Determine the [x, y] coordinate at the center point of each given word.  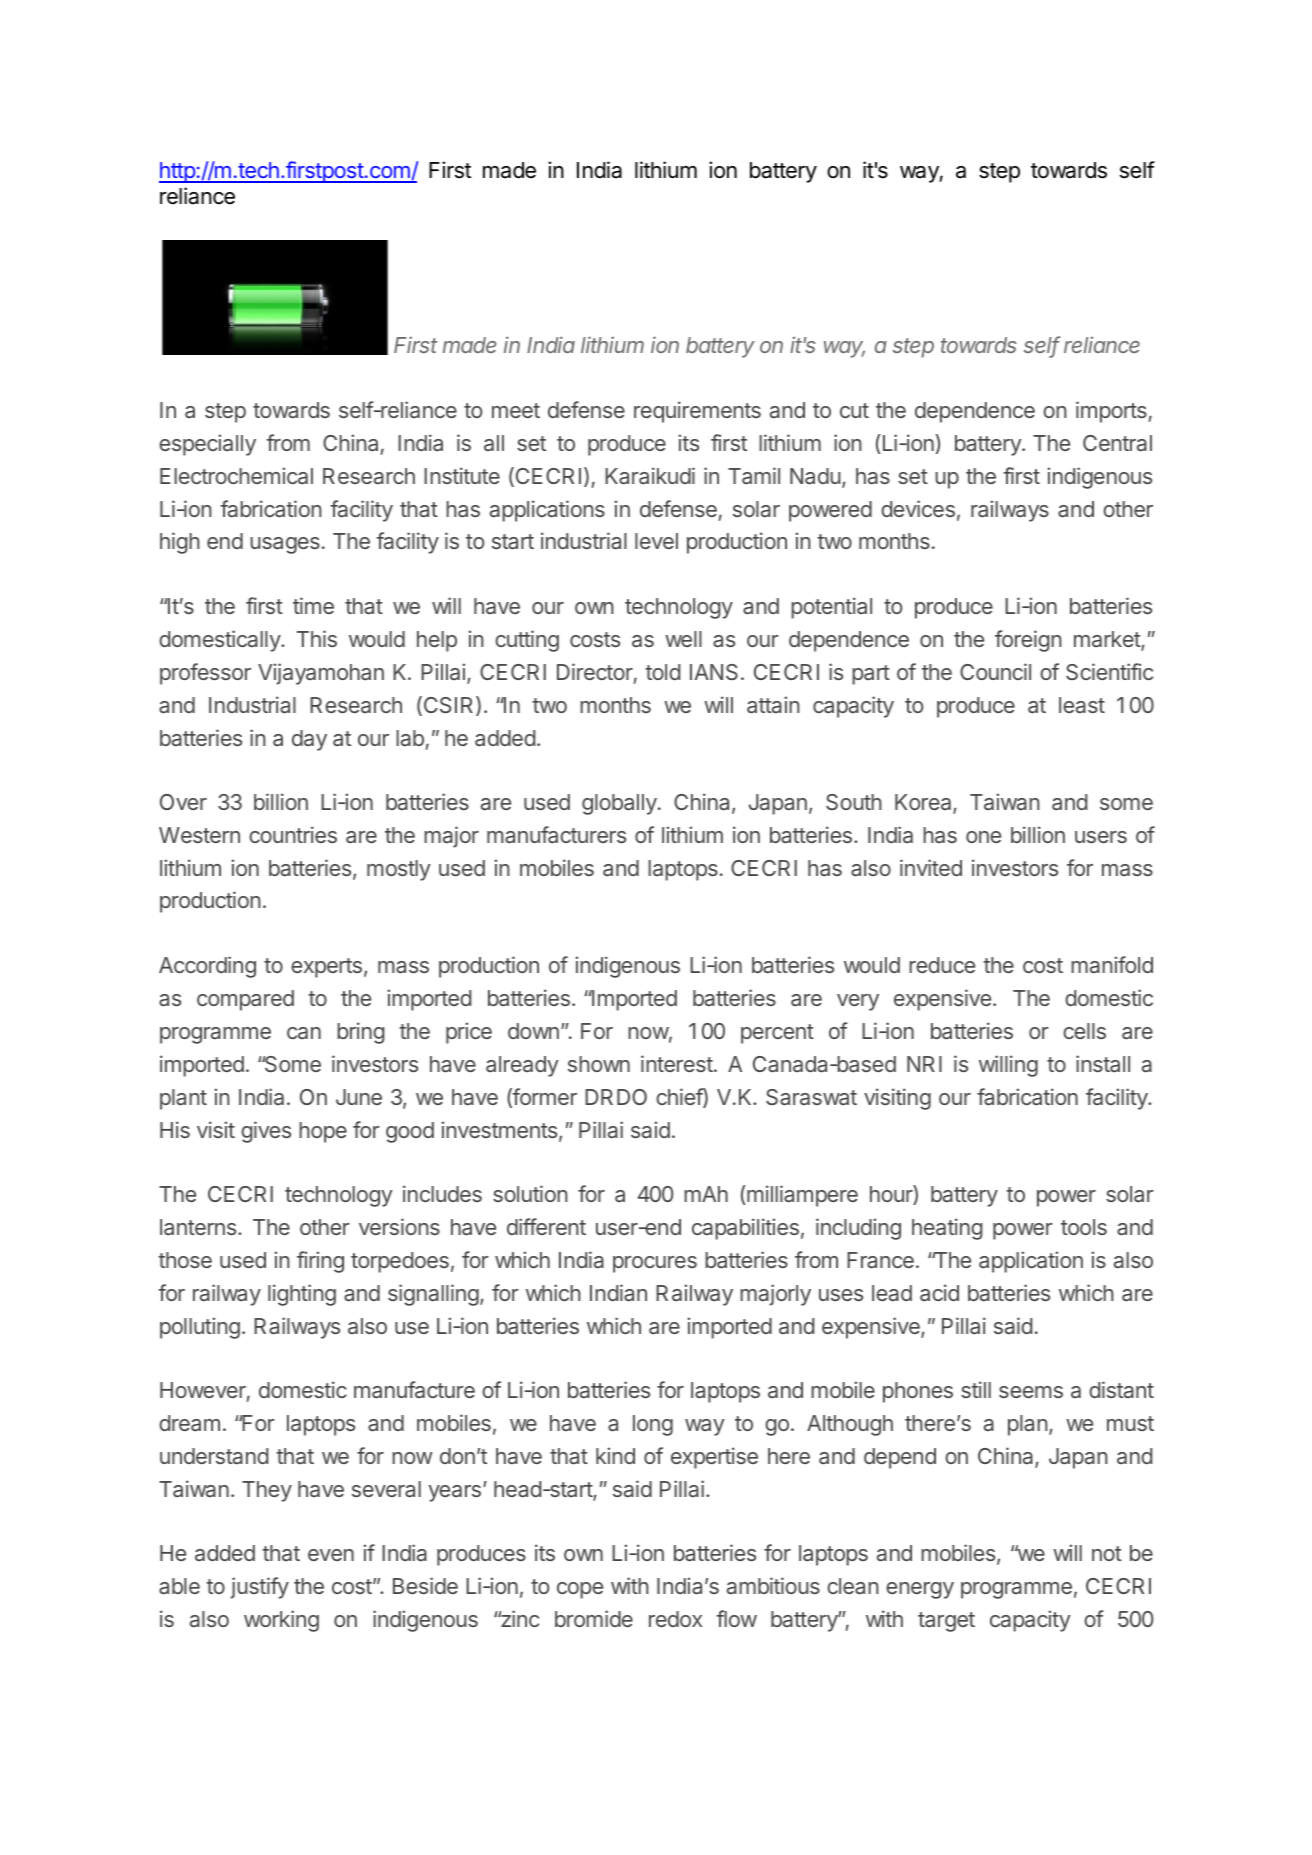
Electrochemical [236, 475]
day [309, 740]
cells [1084, 1031]
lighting [302, 1295]
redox [675, 1619]
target [946, 1622]
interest [677, 1063]
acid [939, 1292]
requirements [697, 412]
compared [245, 1000]
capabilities [745, 1229]
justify [259, 1588]
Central [1117, 443]
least [1082, 705]
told [662, 672]
